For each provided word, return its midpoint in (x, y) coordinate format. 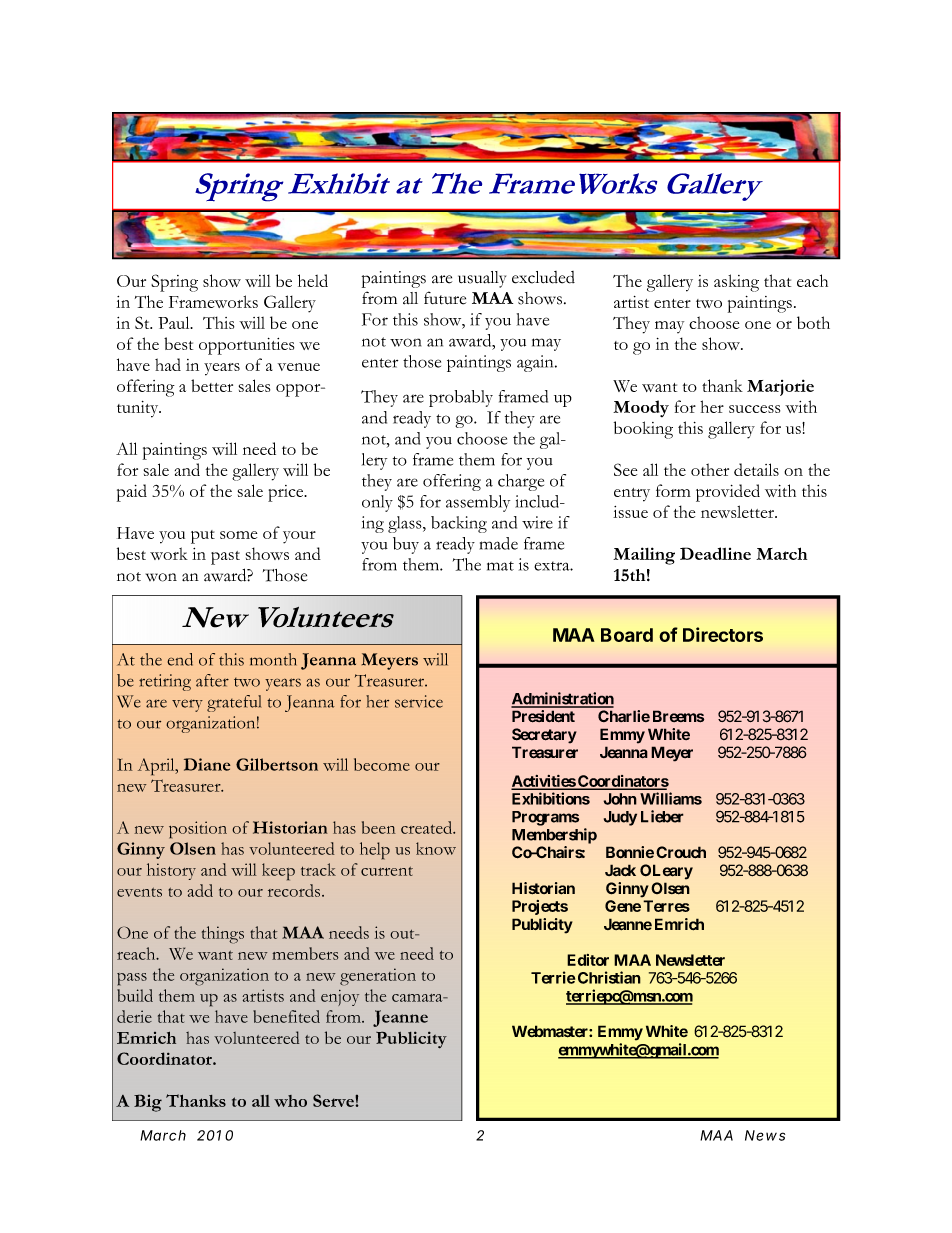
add (200, 890)
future (445, 298)
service (419, 701)
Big (148, 1103)
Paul (175, 322)
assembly (478, 503)
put (203, 537)
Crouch (681, 852)
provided (728, 493)
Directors (723, 634)
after (212, 680)
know (436, 848)
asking (736, 283)
